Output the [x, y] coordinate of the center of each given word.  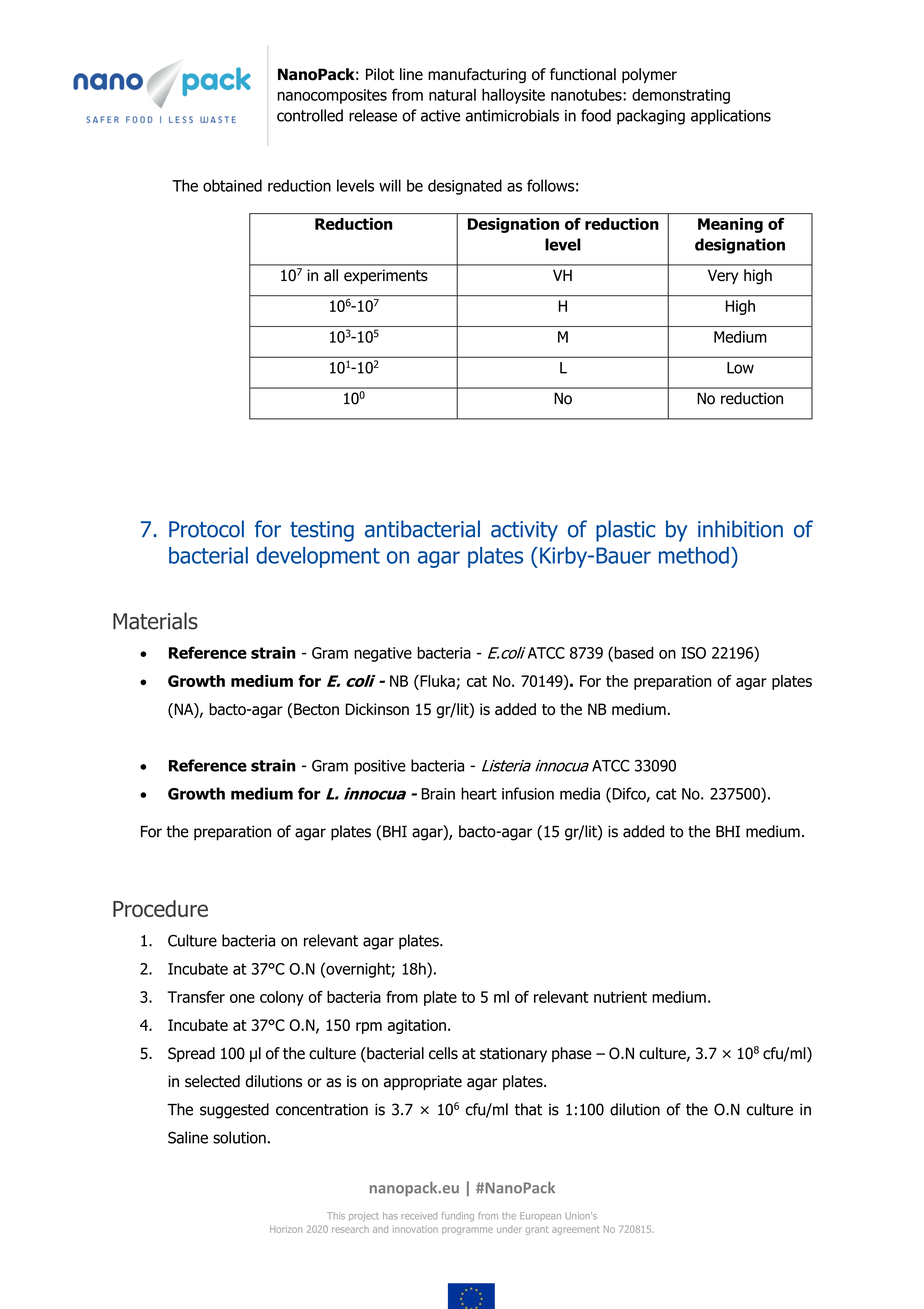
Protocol [206, 529]
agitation [417, 1026]
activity [524, 531]
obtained [232, 185]
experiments [386, 276]
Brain [438, 794]
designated [465, 187]
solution [239, 1137]
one [242, 998]
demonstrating [681, 96]
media [580, 793]
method [694, 555]
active [440, 116]
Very [723, 276]
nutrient [620, 997]
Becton [316, 709]
